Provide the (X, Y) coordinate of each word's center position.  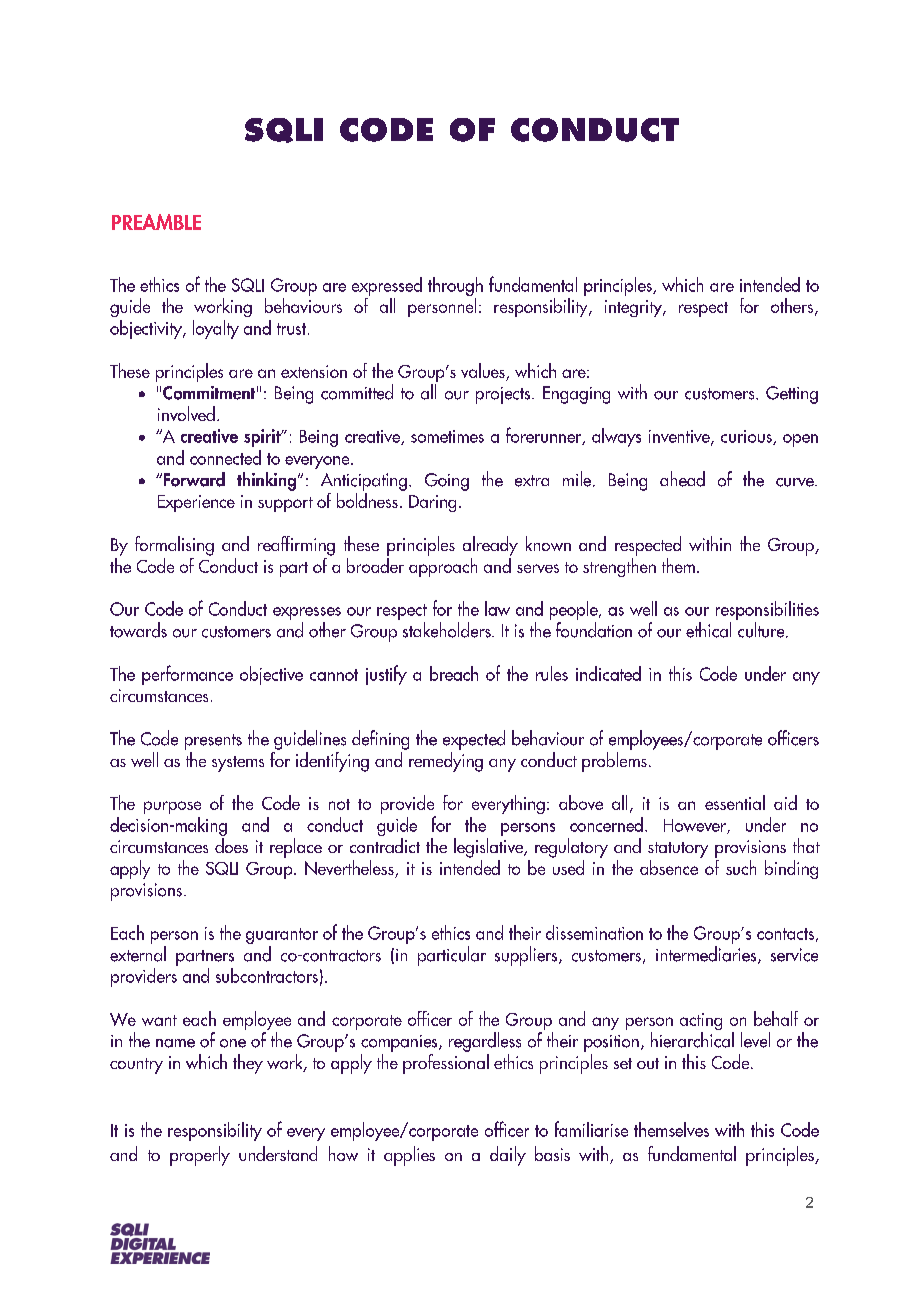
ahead (682, 479)
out (648, 1063)
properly (200, 1156)
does (231, 845)
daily (508, 1156)
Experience (196, 503)
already (490, 546)
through (455, 288)
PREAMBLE (156, 222)
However (696, 826)
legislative (489, 848)
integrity (635, 308)
